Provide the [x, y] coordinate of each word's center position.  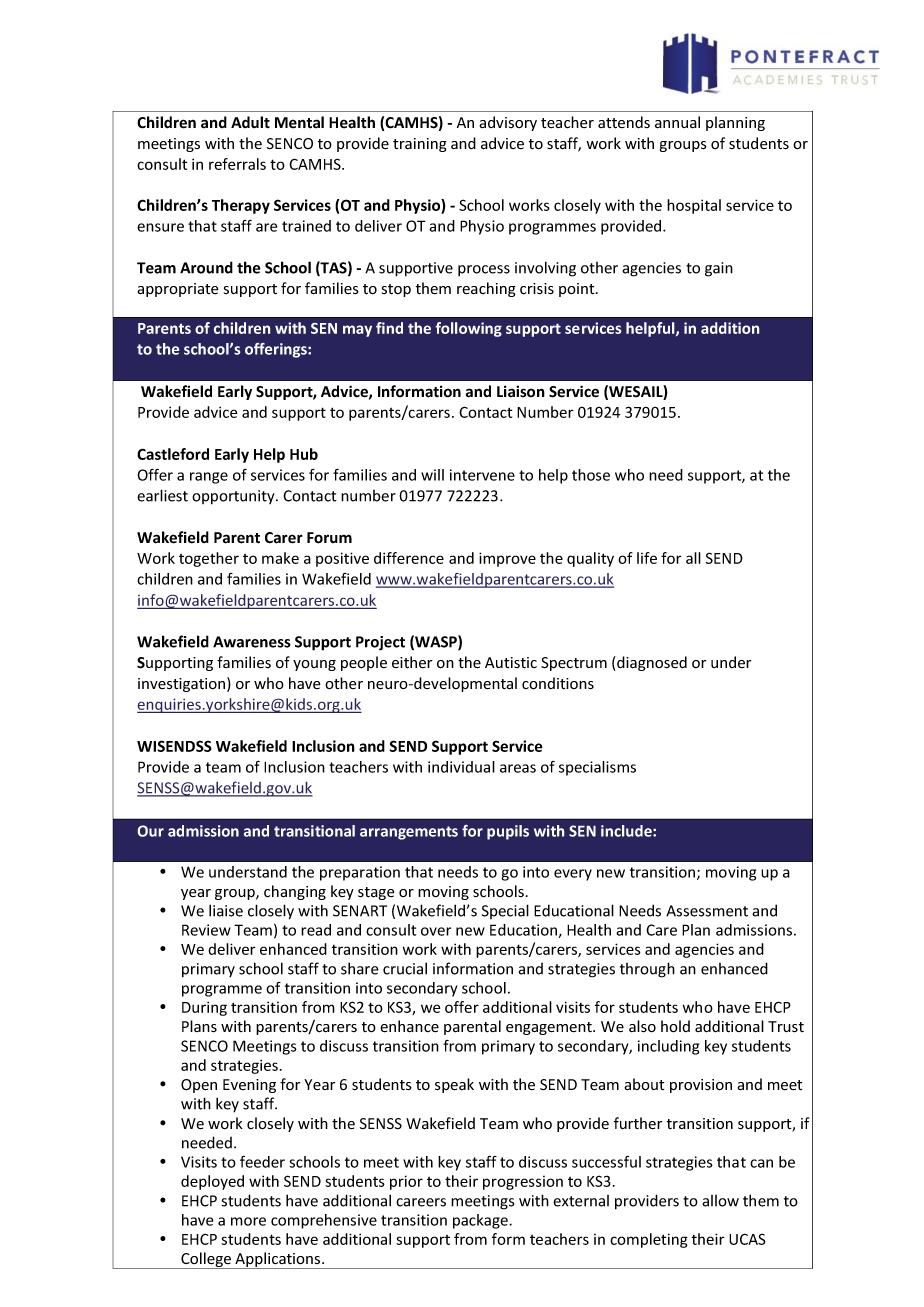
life [647, 558]
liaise [226, 910]
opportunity [234, 497]
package [481, 1221]
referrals [237, 164]
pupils [508, 832]
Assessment [707, 911]
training [420, 145]
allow [720, 1201]
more [248, 1221]
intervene [482, 475]
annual [677, 122]
